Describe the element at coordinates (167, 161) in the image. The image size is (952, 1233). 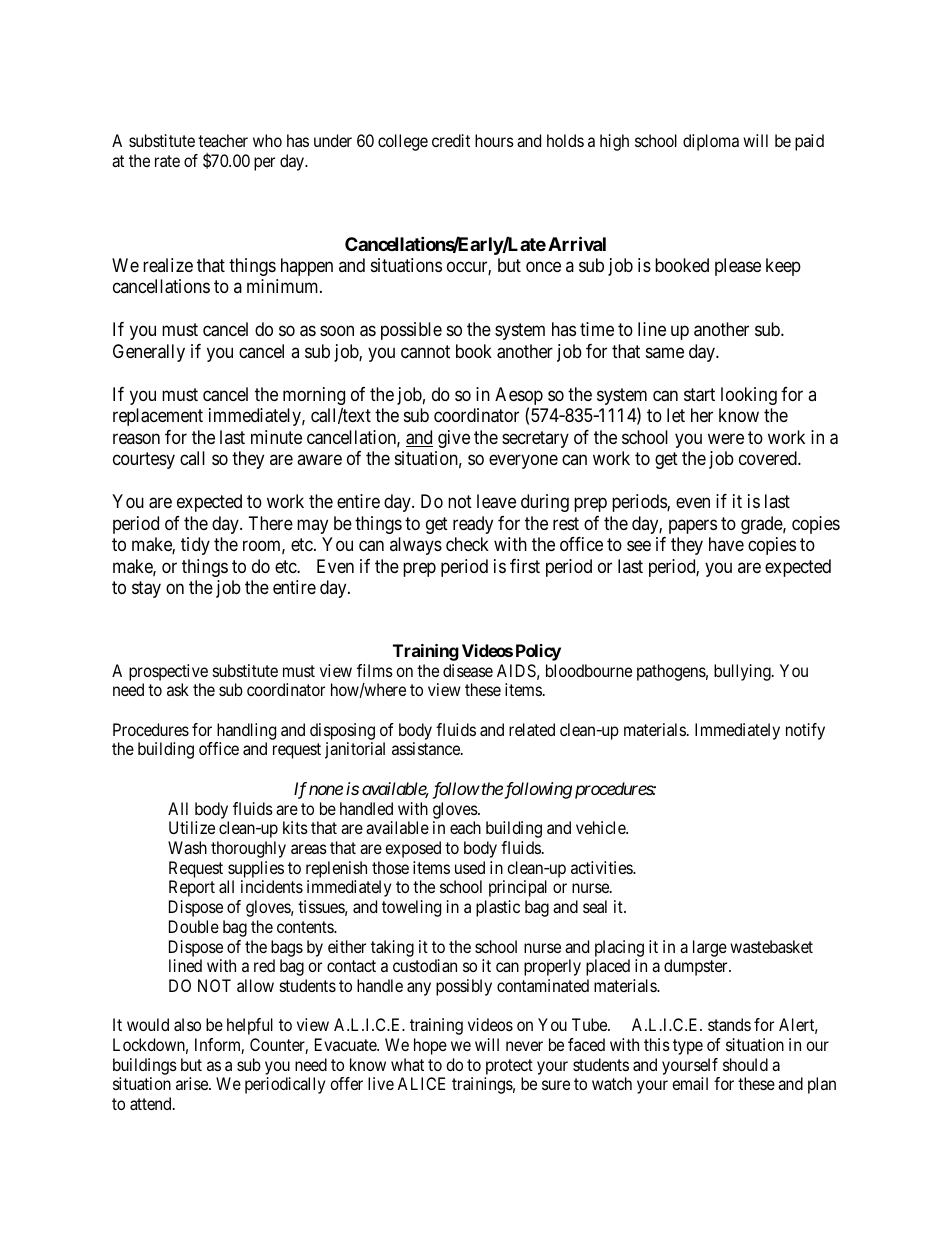
I see `rate` at that location.
